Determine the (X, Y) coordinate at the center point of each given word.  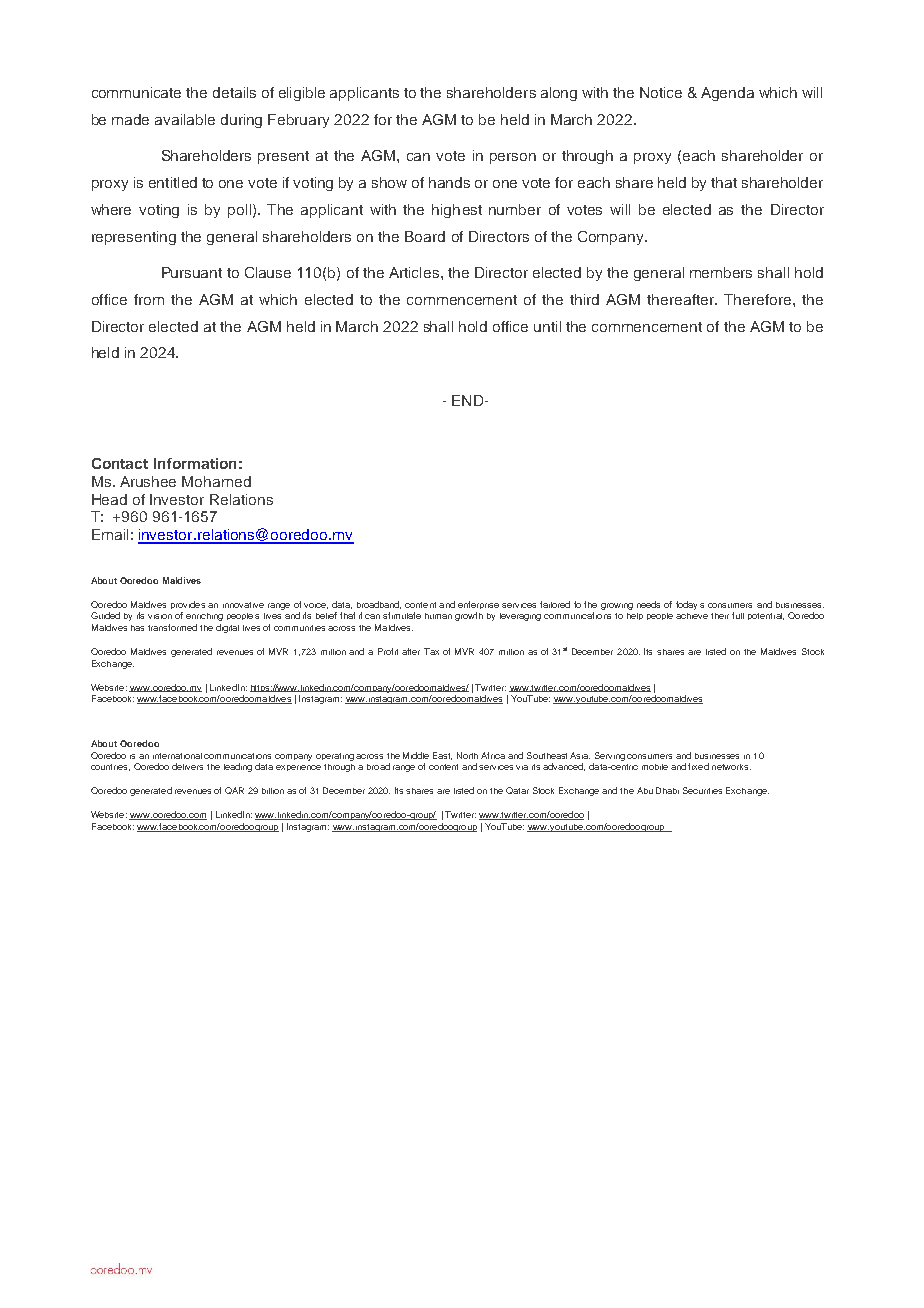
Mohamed (216, 481)
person (513, 158)
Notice (661, 92)
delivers (187, 766)
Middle (416, 755)
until (547, 326)
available (185, 119)
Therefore (757, 299)
